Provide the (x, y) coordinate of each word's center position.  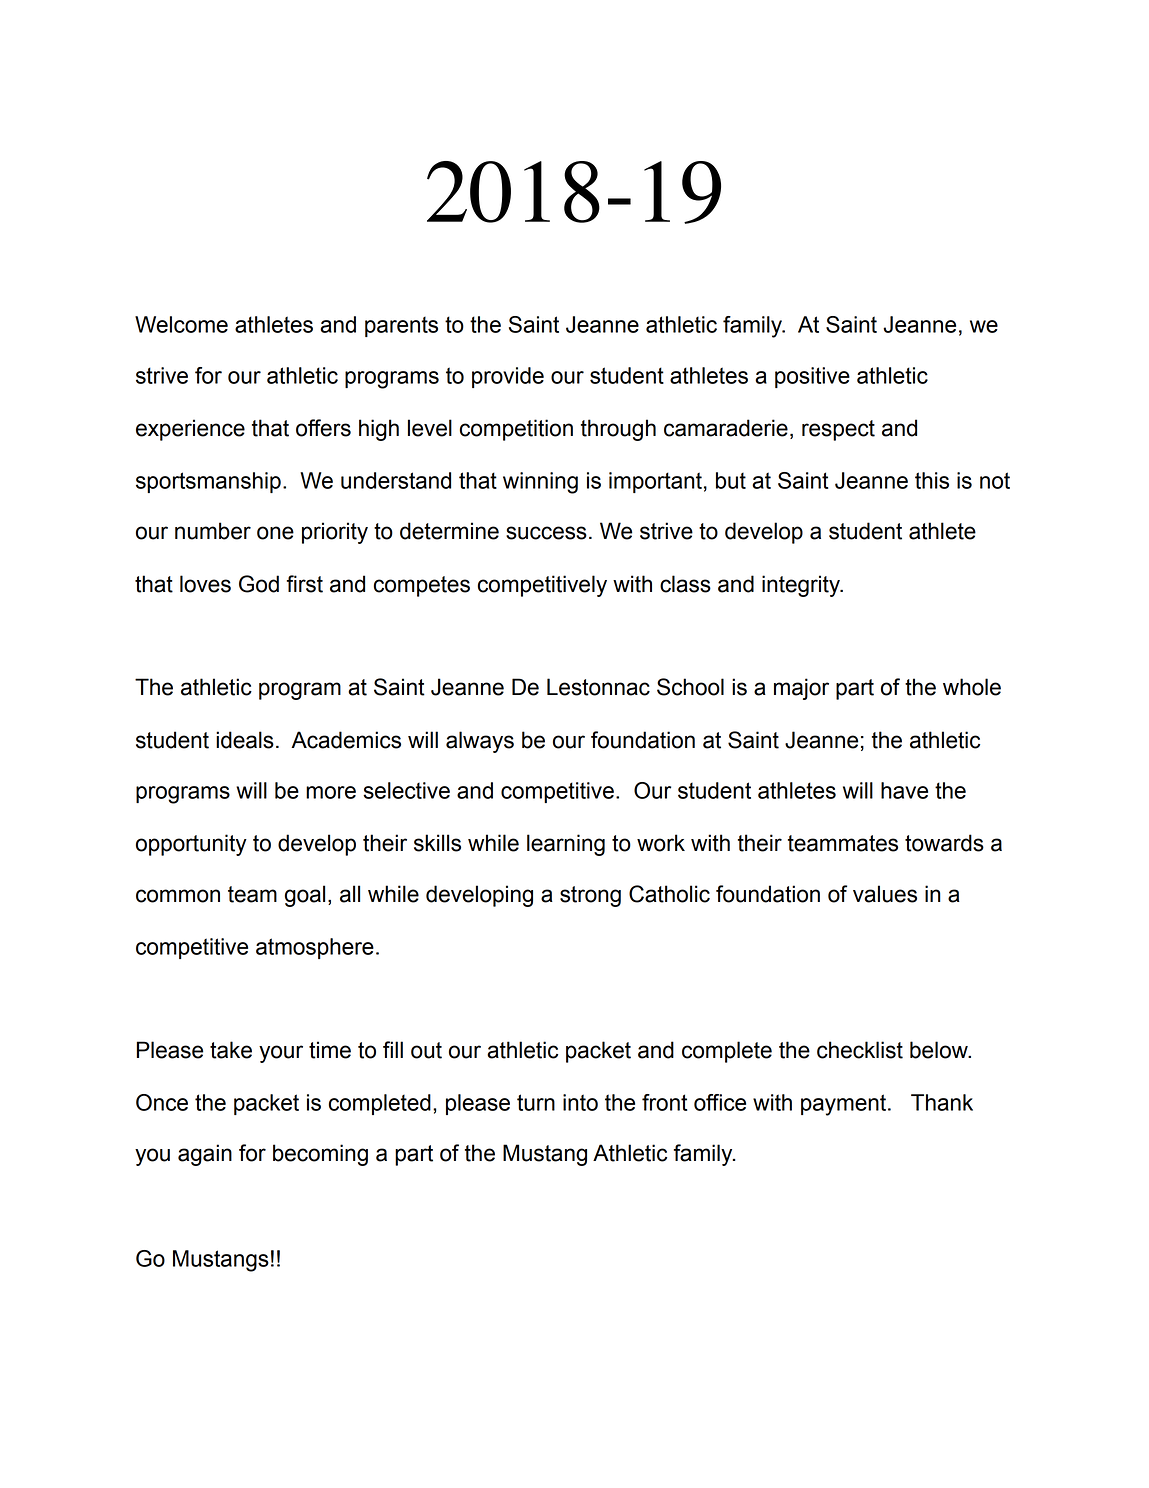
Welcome (181, 324)
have (904, 790)
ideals (245, 740)
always (480, 742)
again (205, 1155)
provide (508, 377)
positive (812, 377)
